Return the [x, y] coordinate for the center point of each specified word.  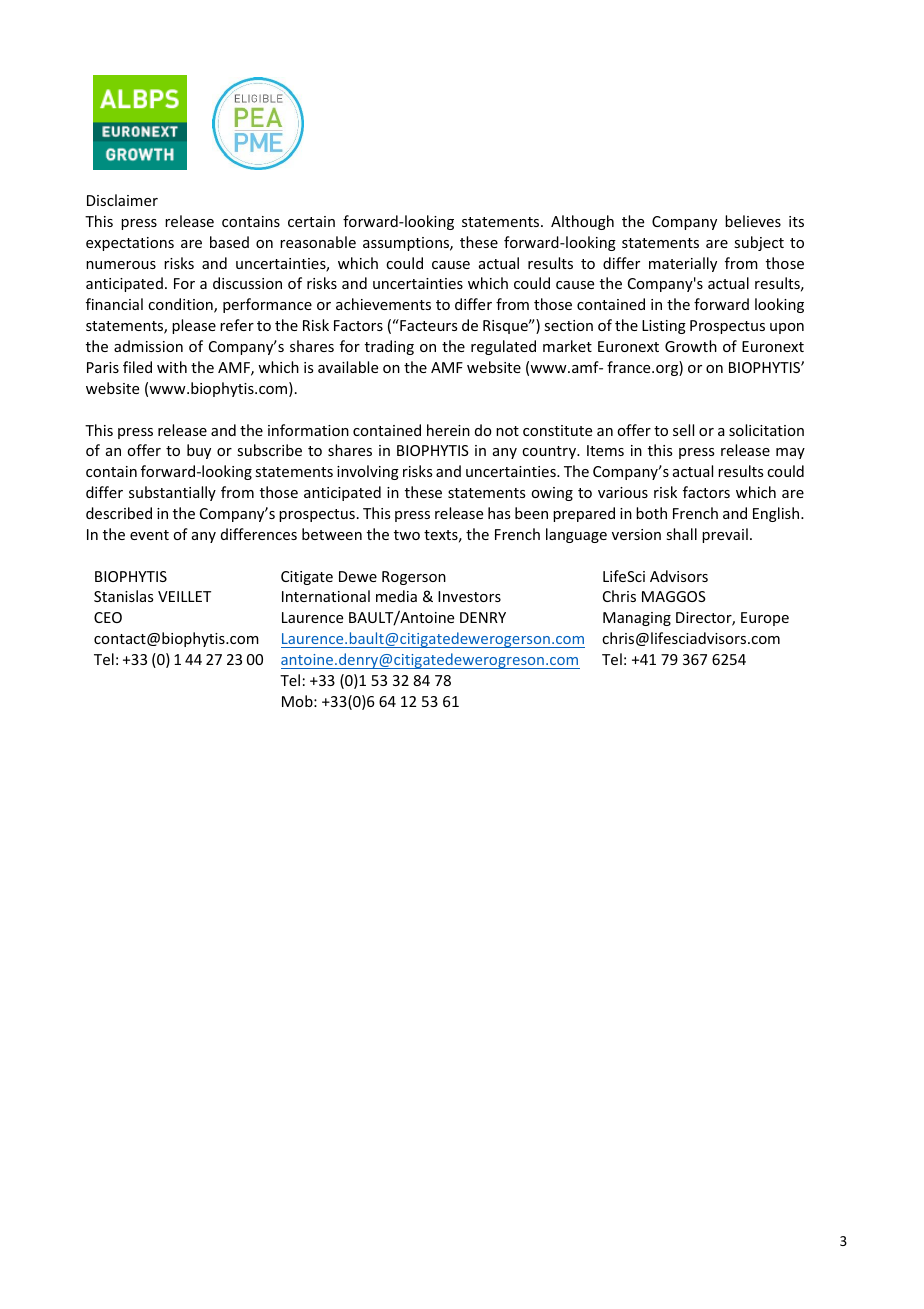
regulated [503, 347]
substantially [172, 493]
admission [148, 346]
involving [368, 472]
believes [753, 221]
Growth [691, 346]
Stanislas [123, 596]
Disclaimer [122, 200]
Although [582, 222]
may [790, 453]
